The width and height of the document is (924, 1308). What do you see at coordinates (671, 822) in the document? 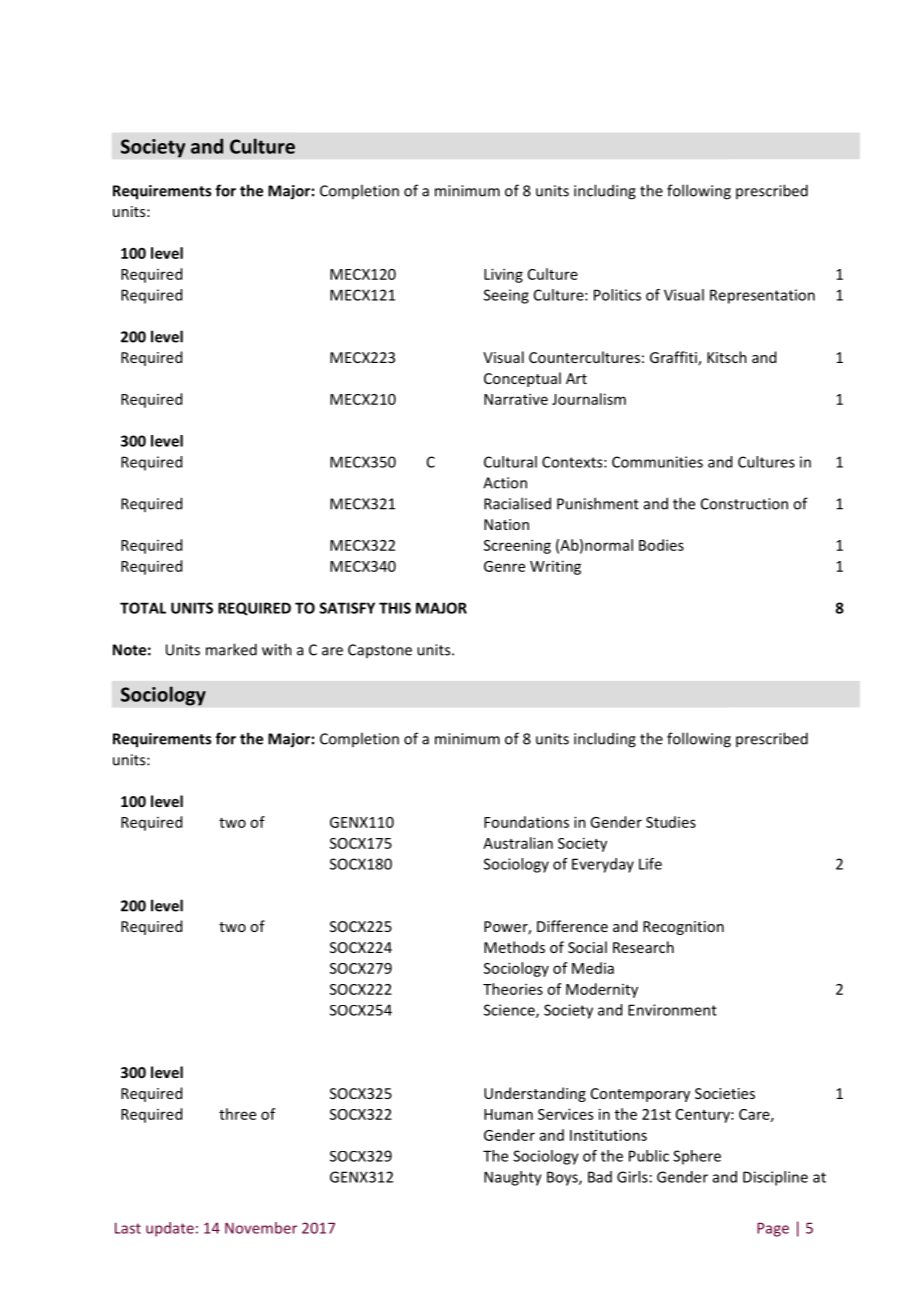
I see `Studies` at bounding box center [671, 822].
